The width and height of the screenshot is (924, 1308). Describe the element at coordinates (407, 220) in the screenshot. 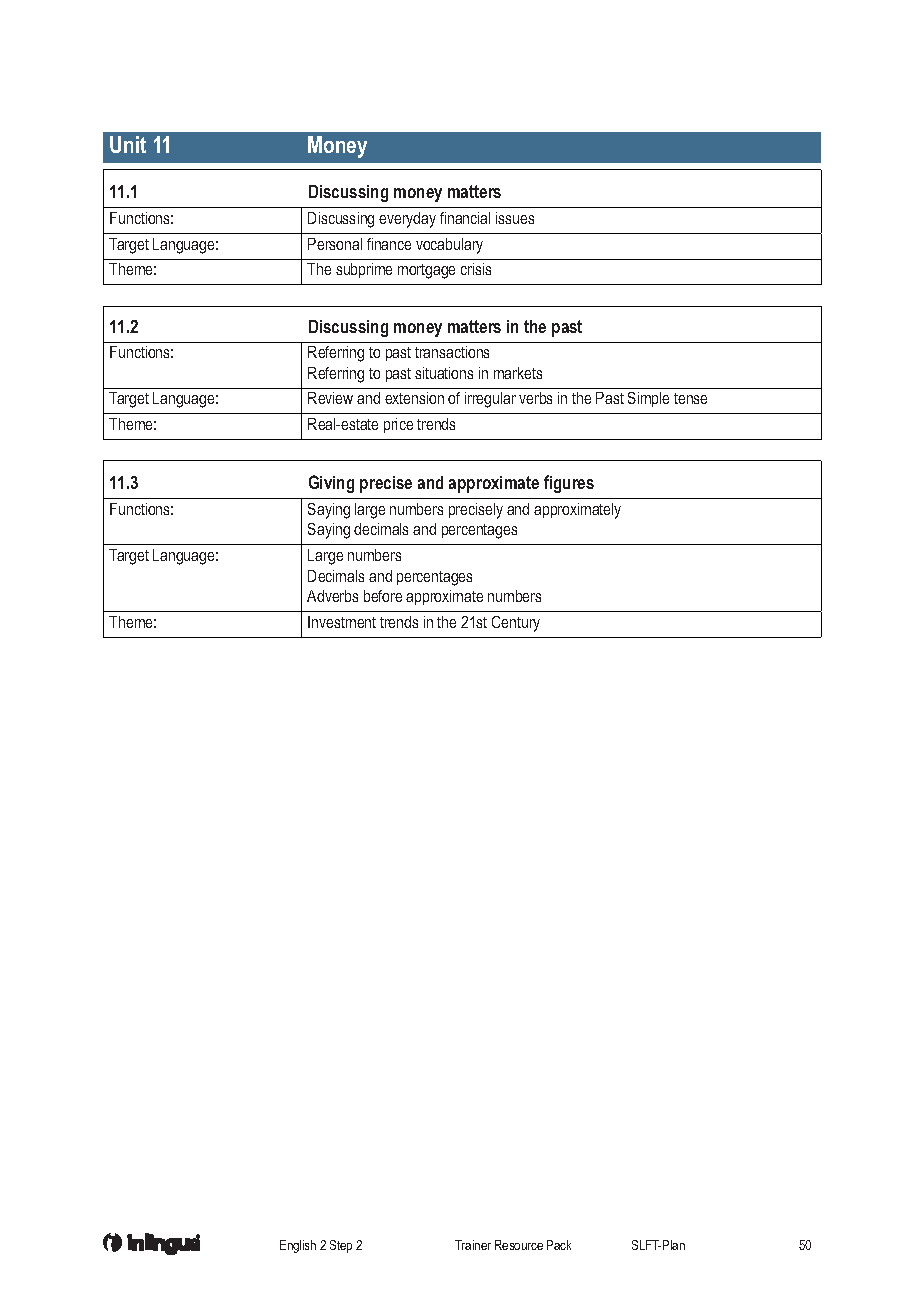

I see `everyday` at that location.
